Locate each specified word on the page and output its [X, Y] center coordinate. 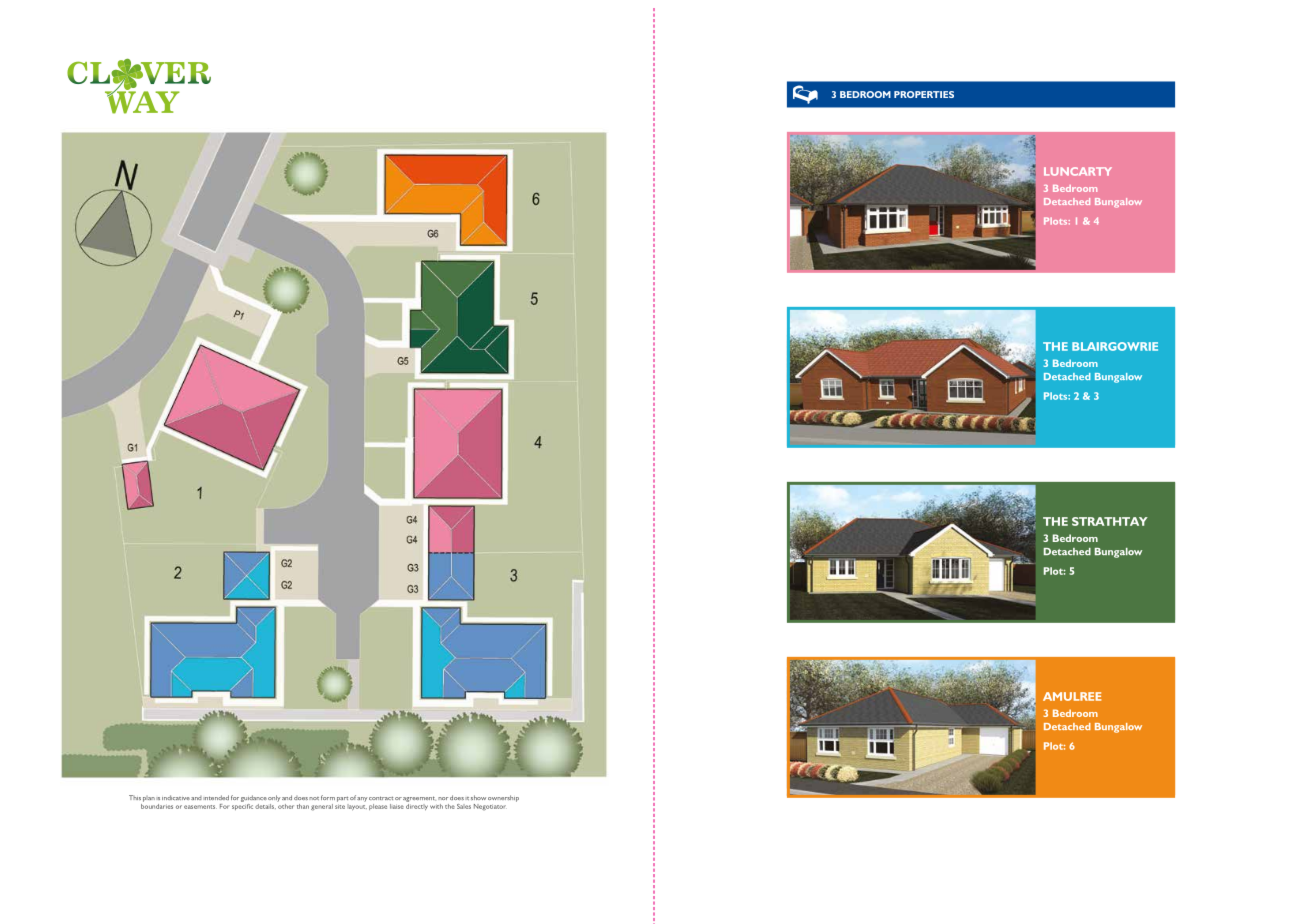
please [378, 807]
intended [216, 797]
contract [381, 798]
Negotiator [490, 807]
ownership [503, 798]
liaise [397, 806]
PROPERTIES [924, 94]
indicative [176, 797]
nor [443, 798]
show [478, 797]
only [274, 798]
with [436, 806]
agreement [419, 799]
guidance [254, 798]
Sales [464, 806]
